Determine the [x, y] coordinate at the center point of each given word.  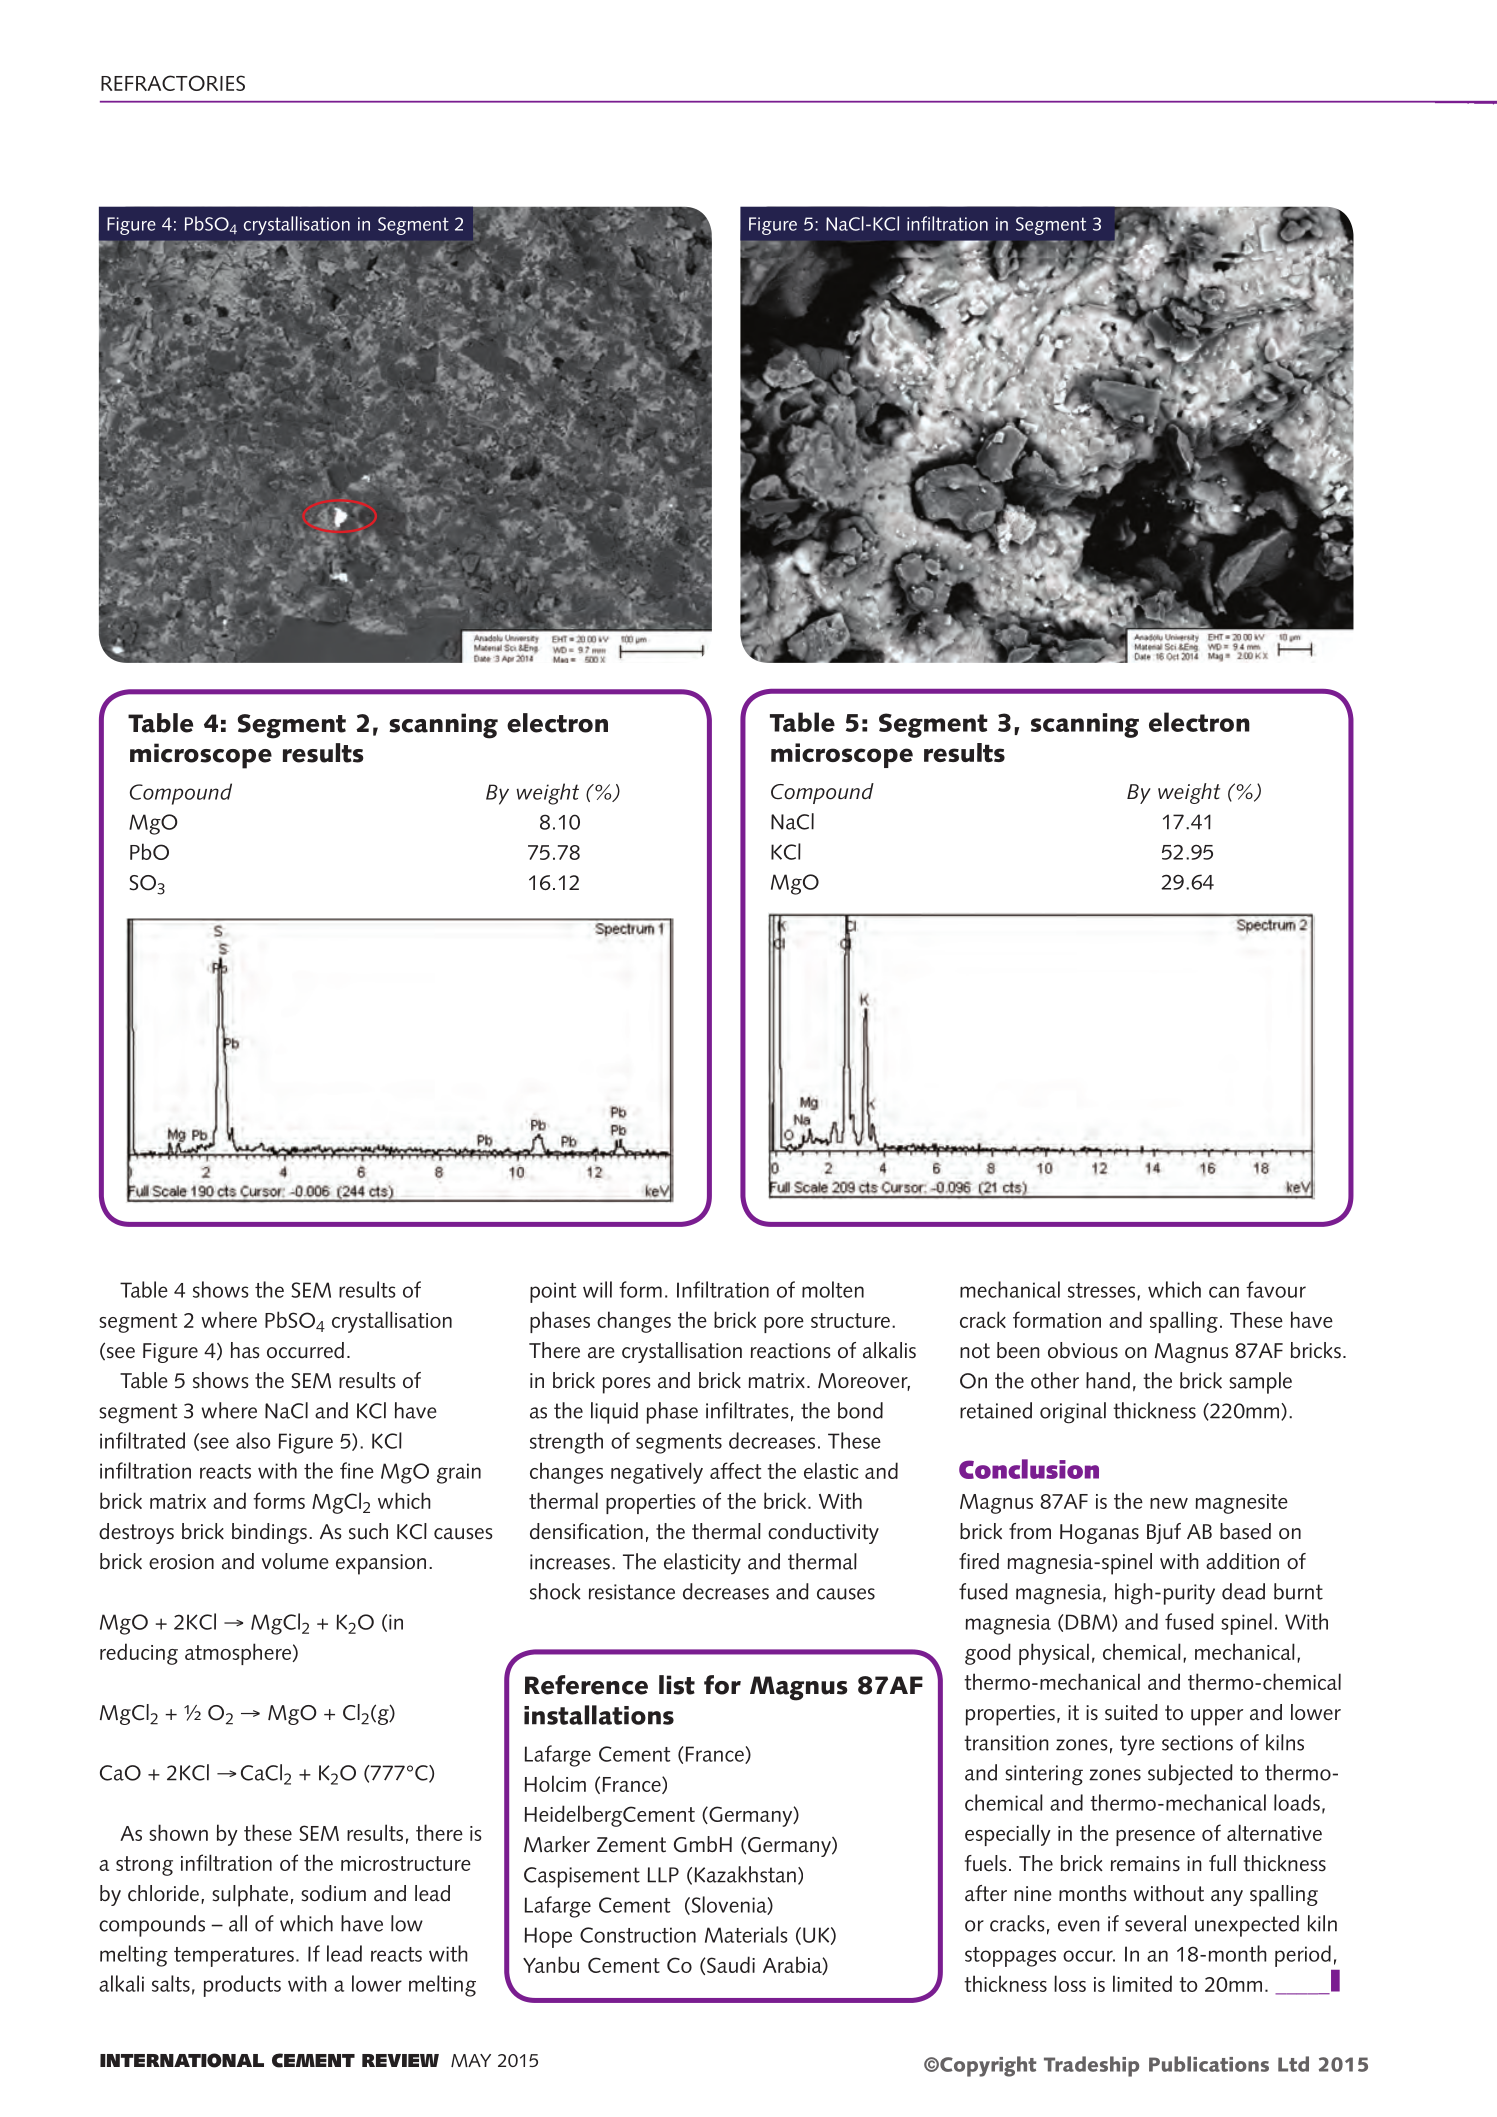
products [242, 1986]
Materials [746, 1934]
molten [833, 1289]
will [597, 1289]
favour [1276, 1289]
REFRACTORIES [173, 83]
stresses [1103, 1291]
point [553, 1292]
